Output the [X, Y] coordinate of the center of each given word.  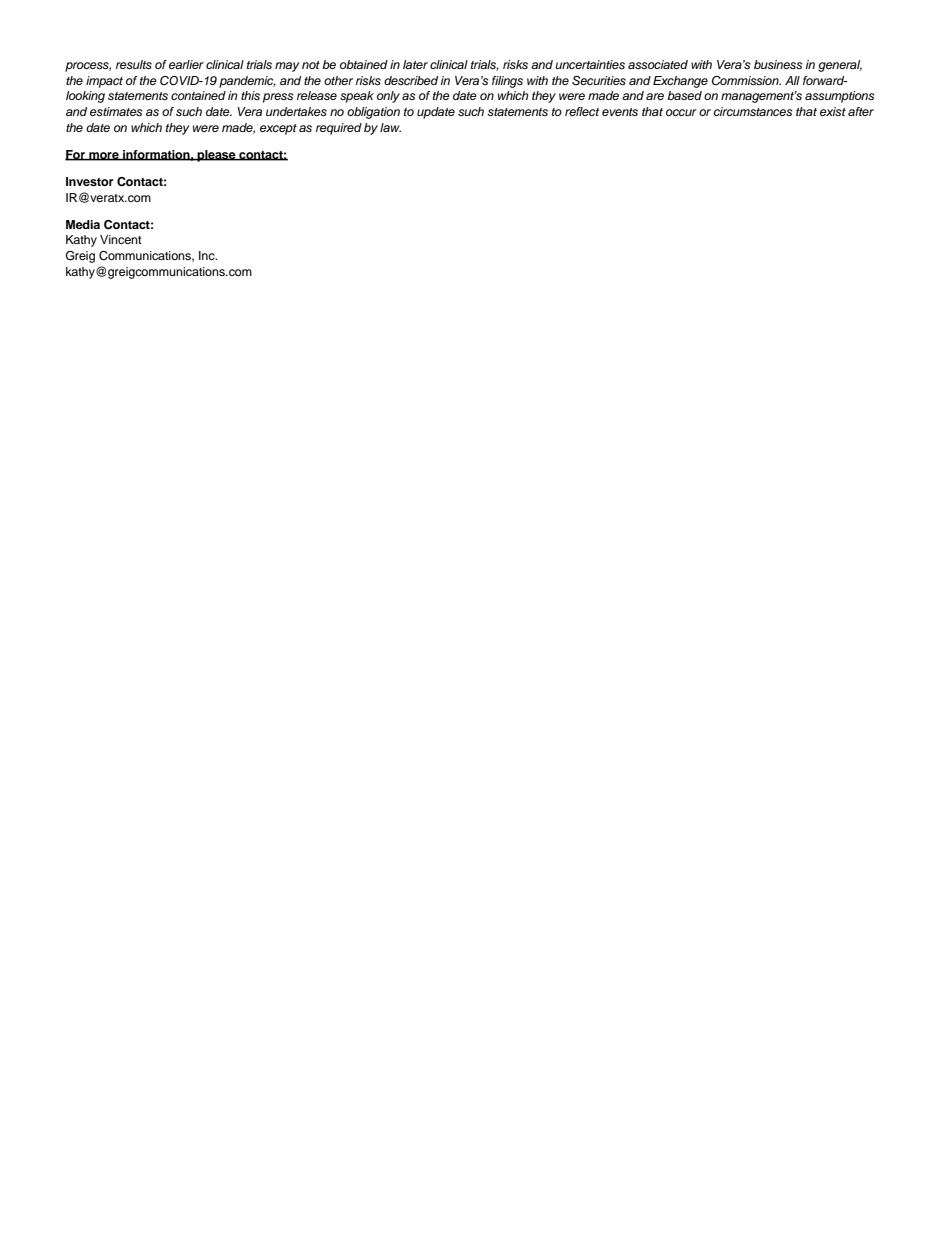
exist [833, 111]
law [390, 127]
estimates [116, 111]
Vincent [121, 239]
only [388, 97]
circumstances [753, 111]
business [778, 64]
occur [681, 112]
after [861, 111]
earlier [186, 64]
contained [198, 95]
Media [83, 224]
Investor [89, 181]
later [415, 64]
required [339, 129]
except [278, 129]
